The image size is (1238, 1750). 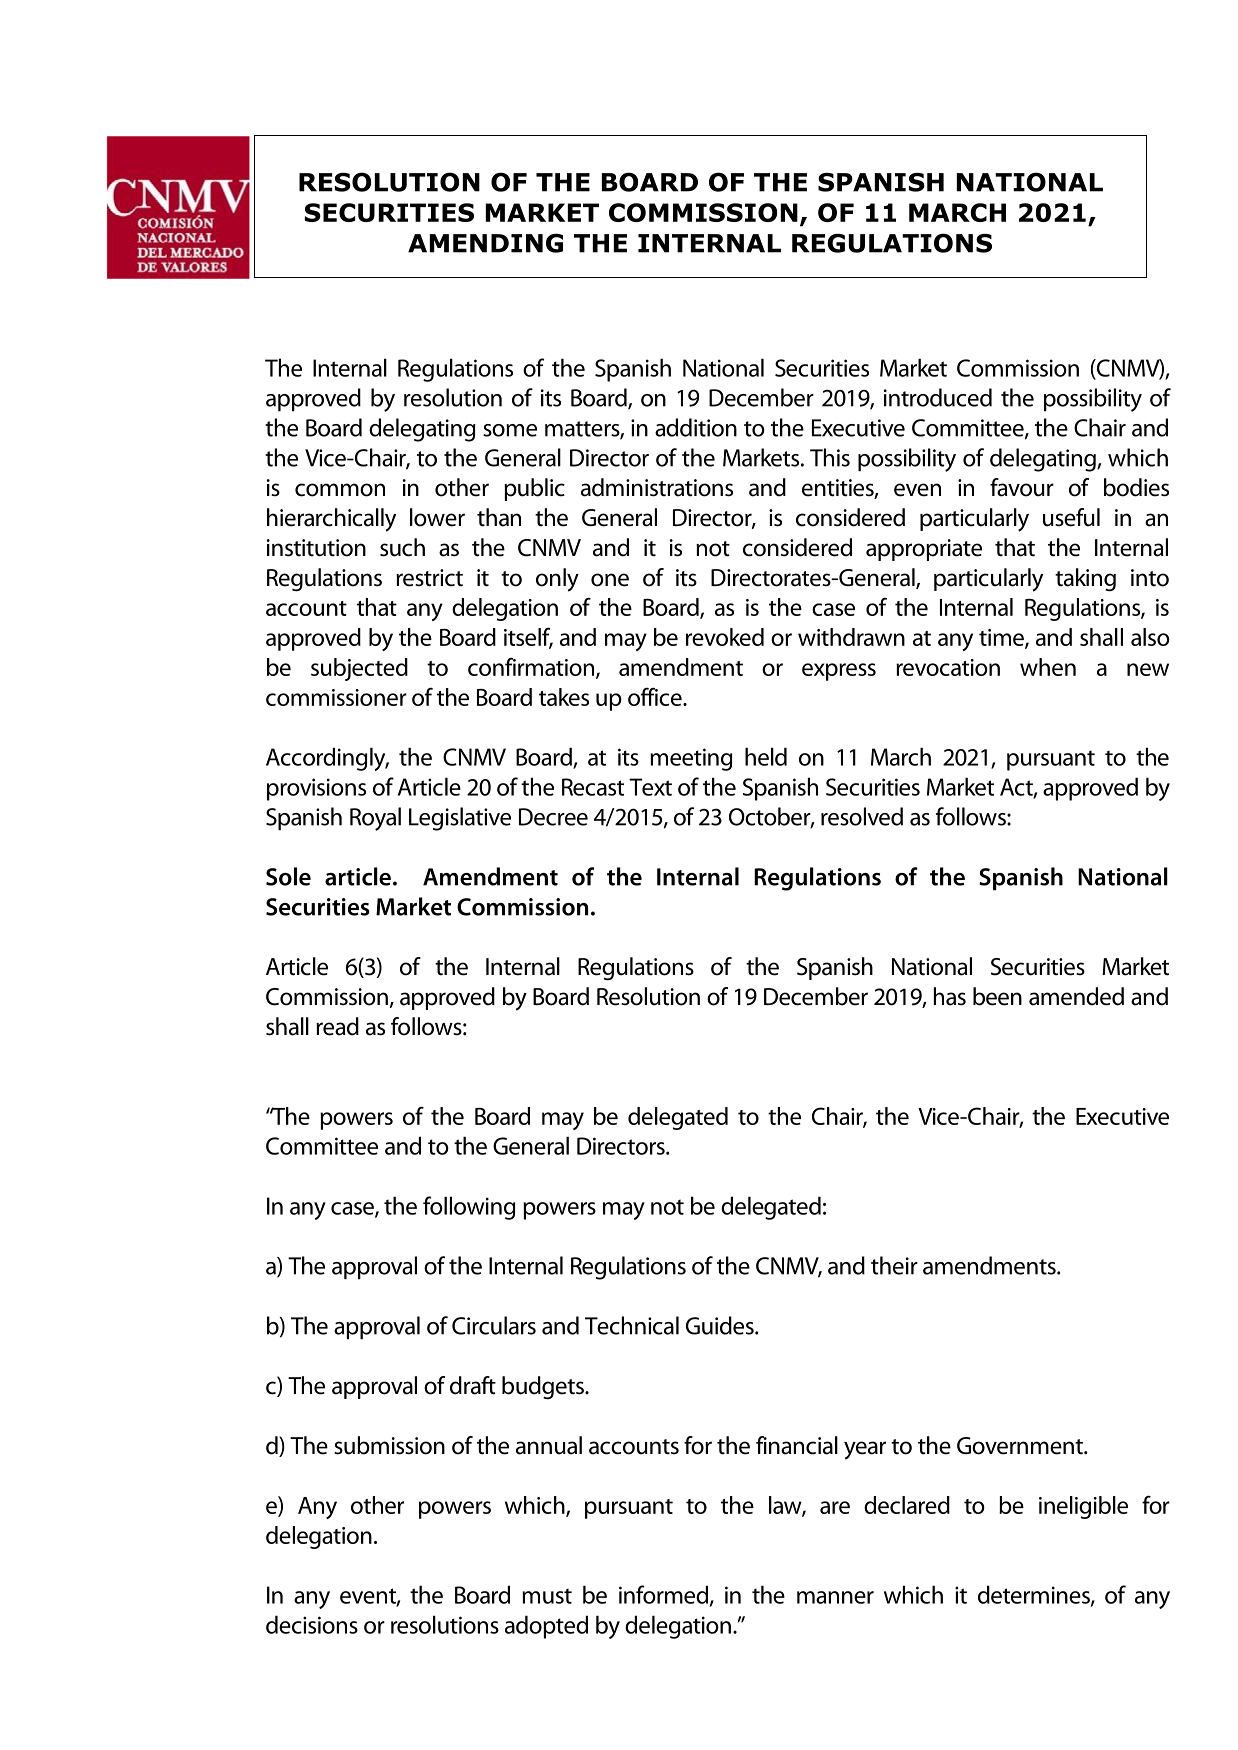 What do you see at coordinates (337, 1026) in the screenshot?
I see `read` at bounding box center [337, 1026].
